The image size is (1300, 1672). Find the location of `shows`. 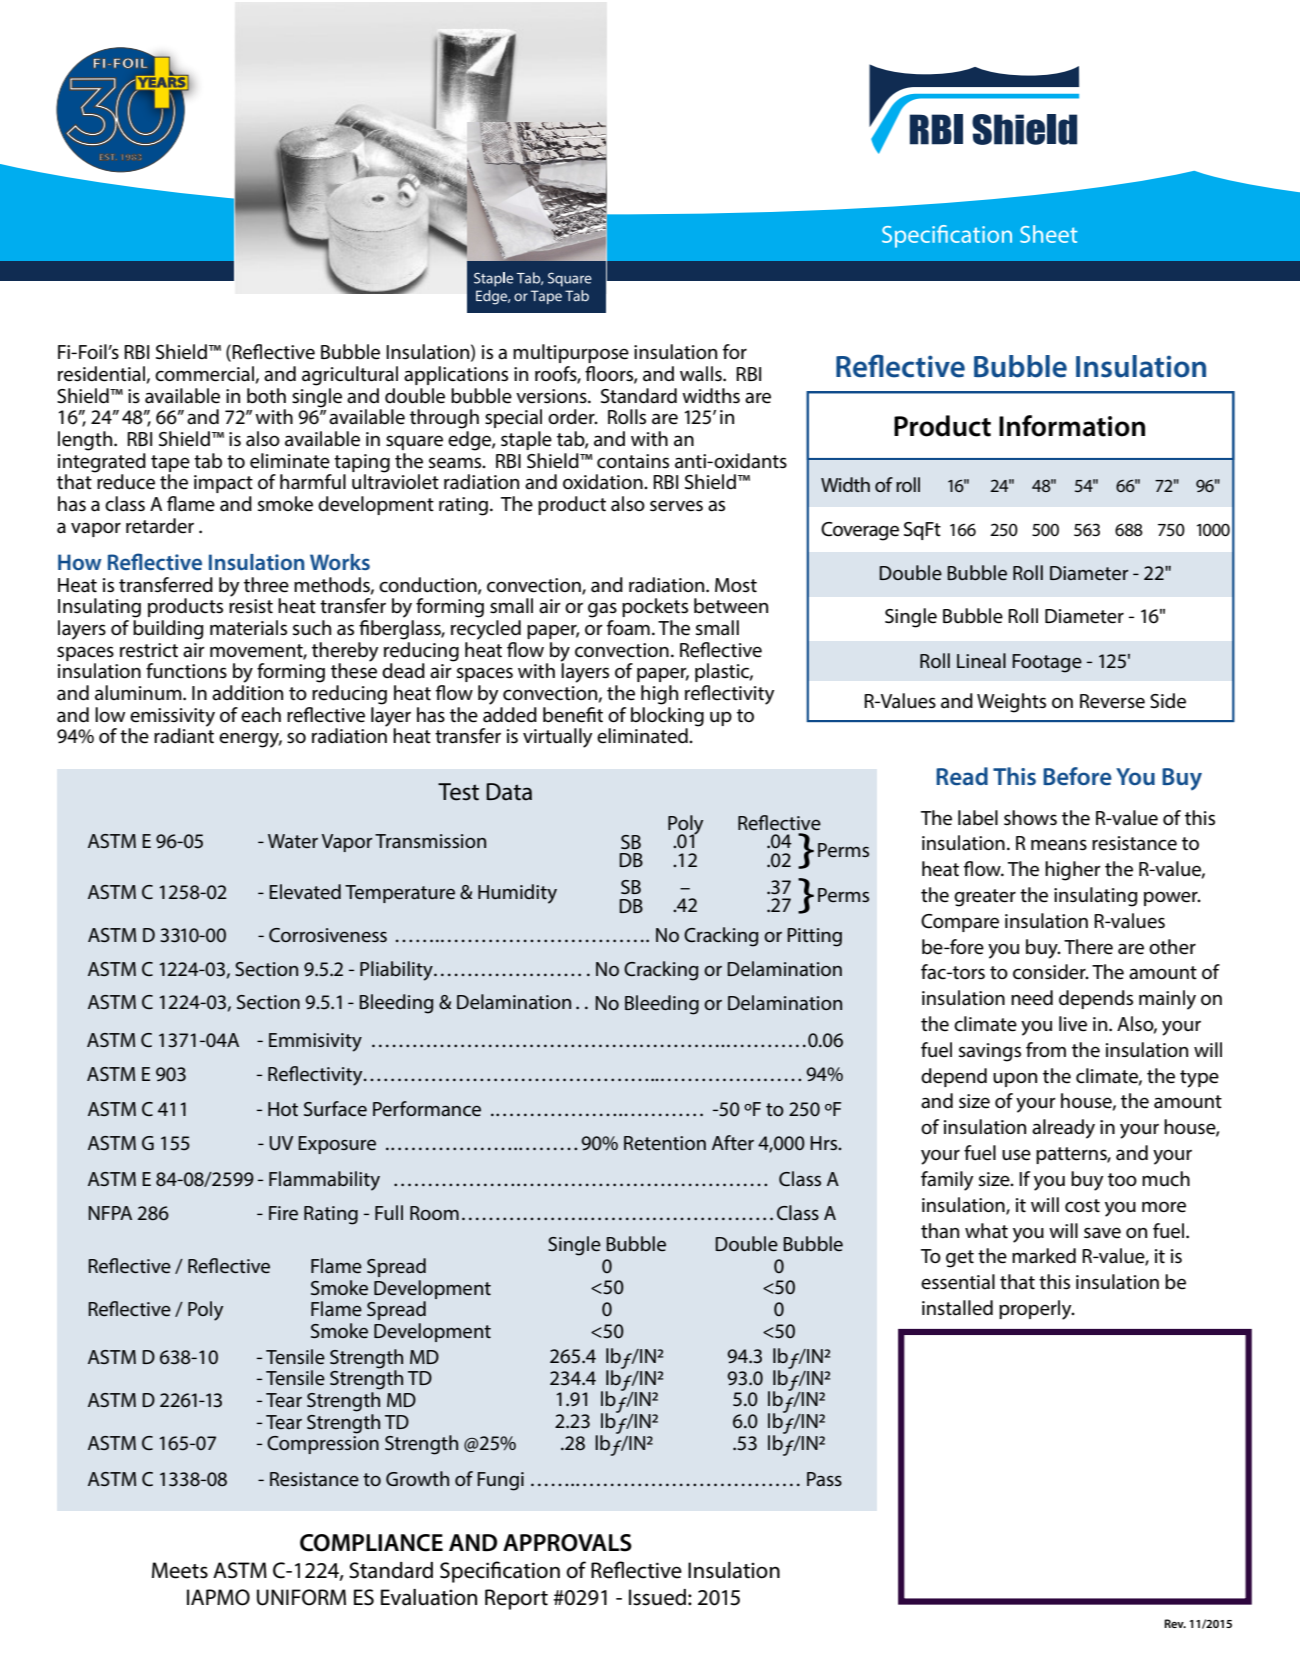

shows is located at coordinates (1030, 818).
